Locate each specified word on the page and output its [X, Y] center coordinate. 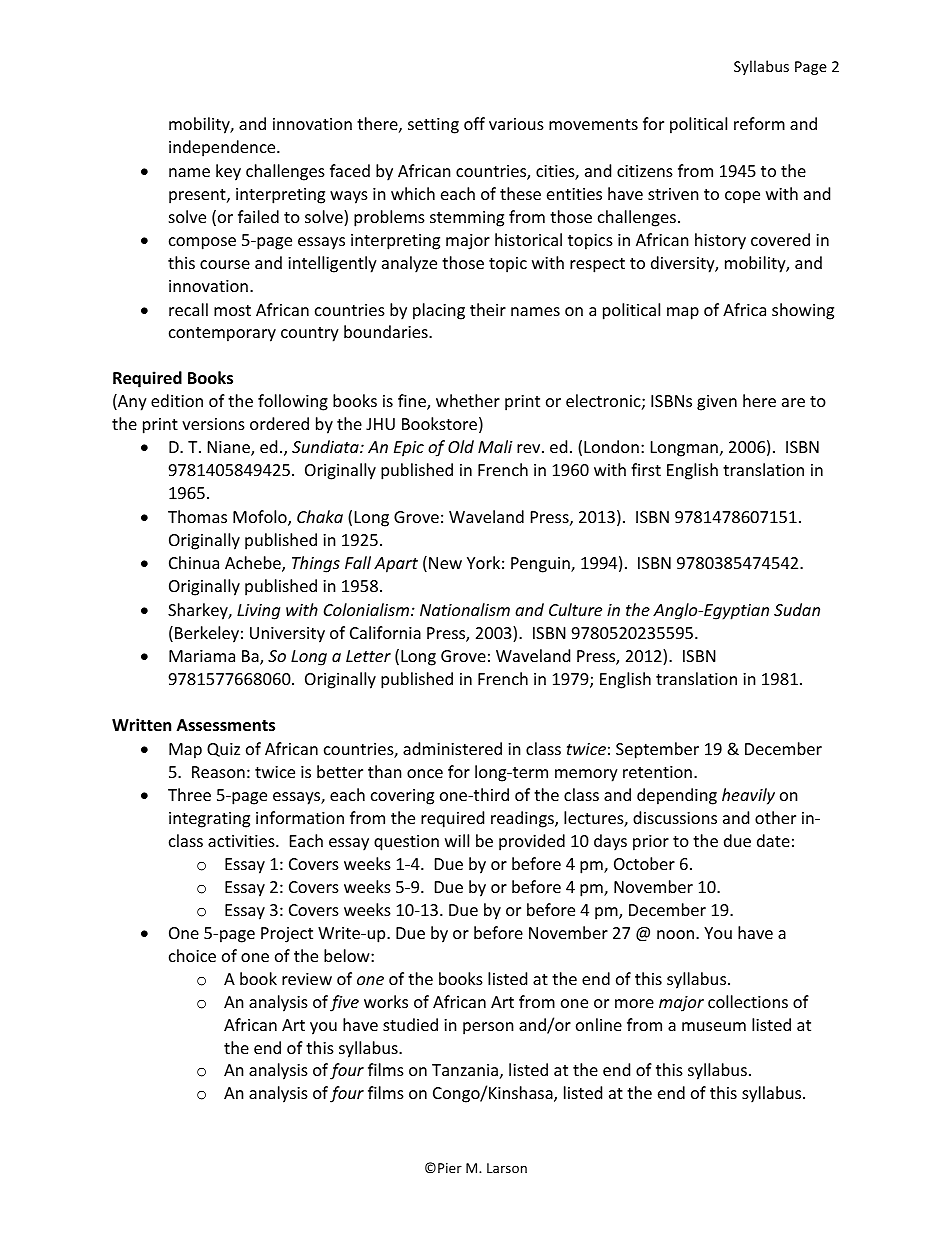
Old [461, 446]
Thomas [197, 516]
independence [223, 148]
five [344, 1003]
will [457, 840]
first [646, 469]
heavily [748, 796]
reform [759, 123]
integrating [209, 820]
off [474, 123]
